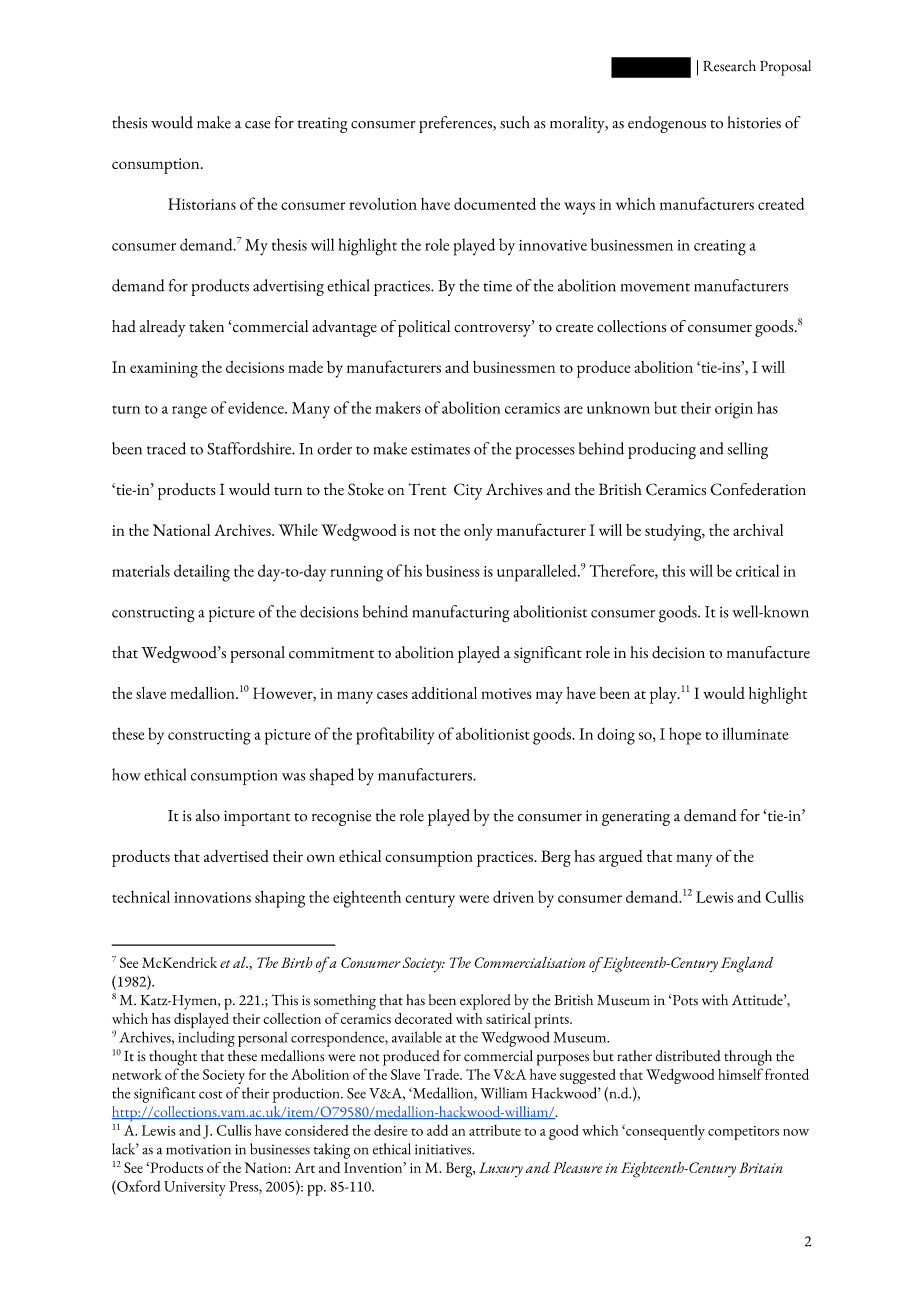  Describe the element at coordinates (440, 449) in the screenshot. I see `estimates` at that location.
